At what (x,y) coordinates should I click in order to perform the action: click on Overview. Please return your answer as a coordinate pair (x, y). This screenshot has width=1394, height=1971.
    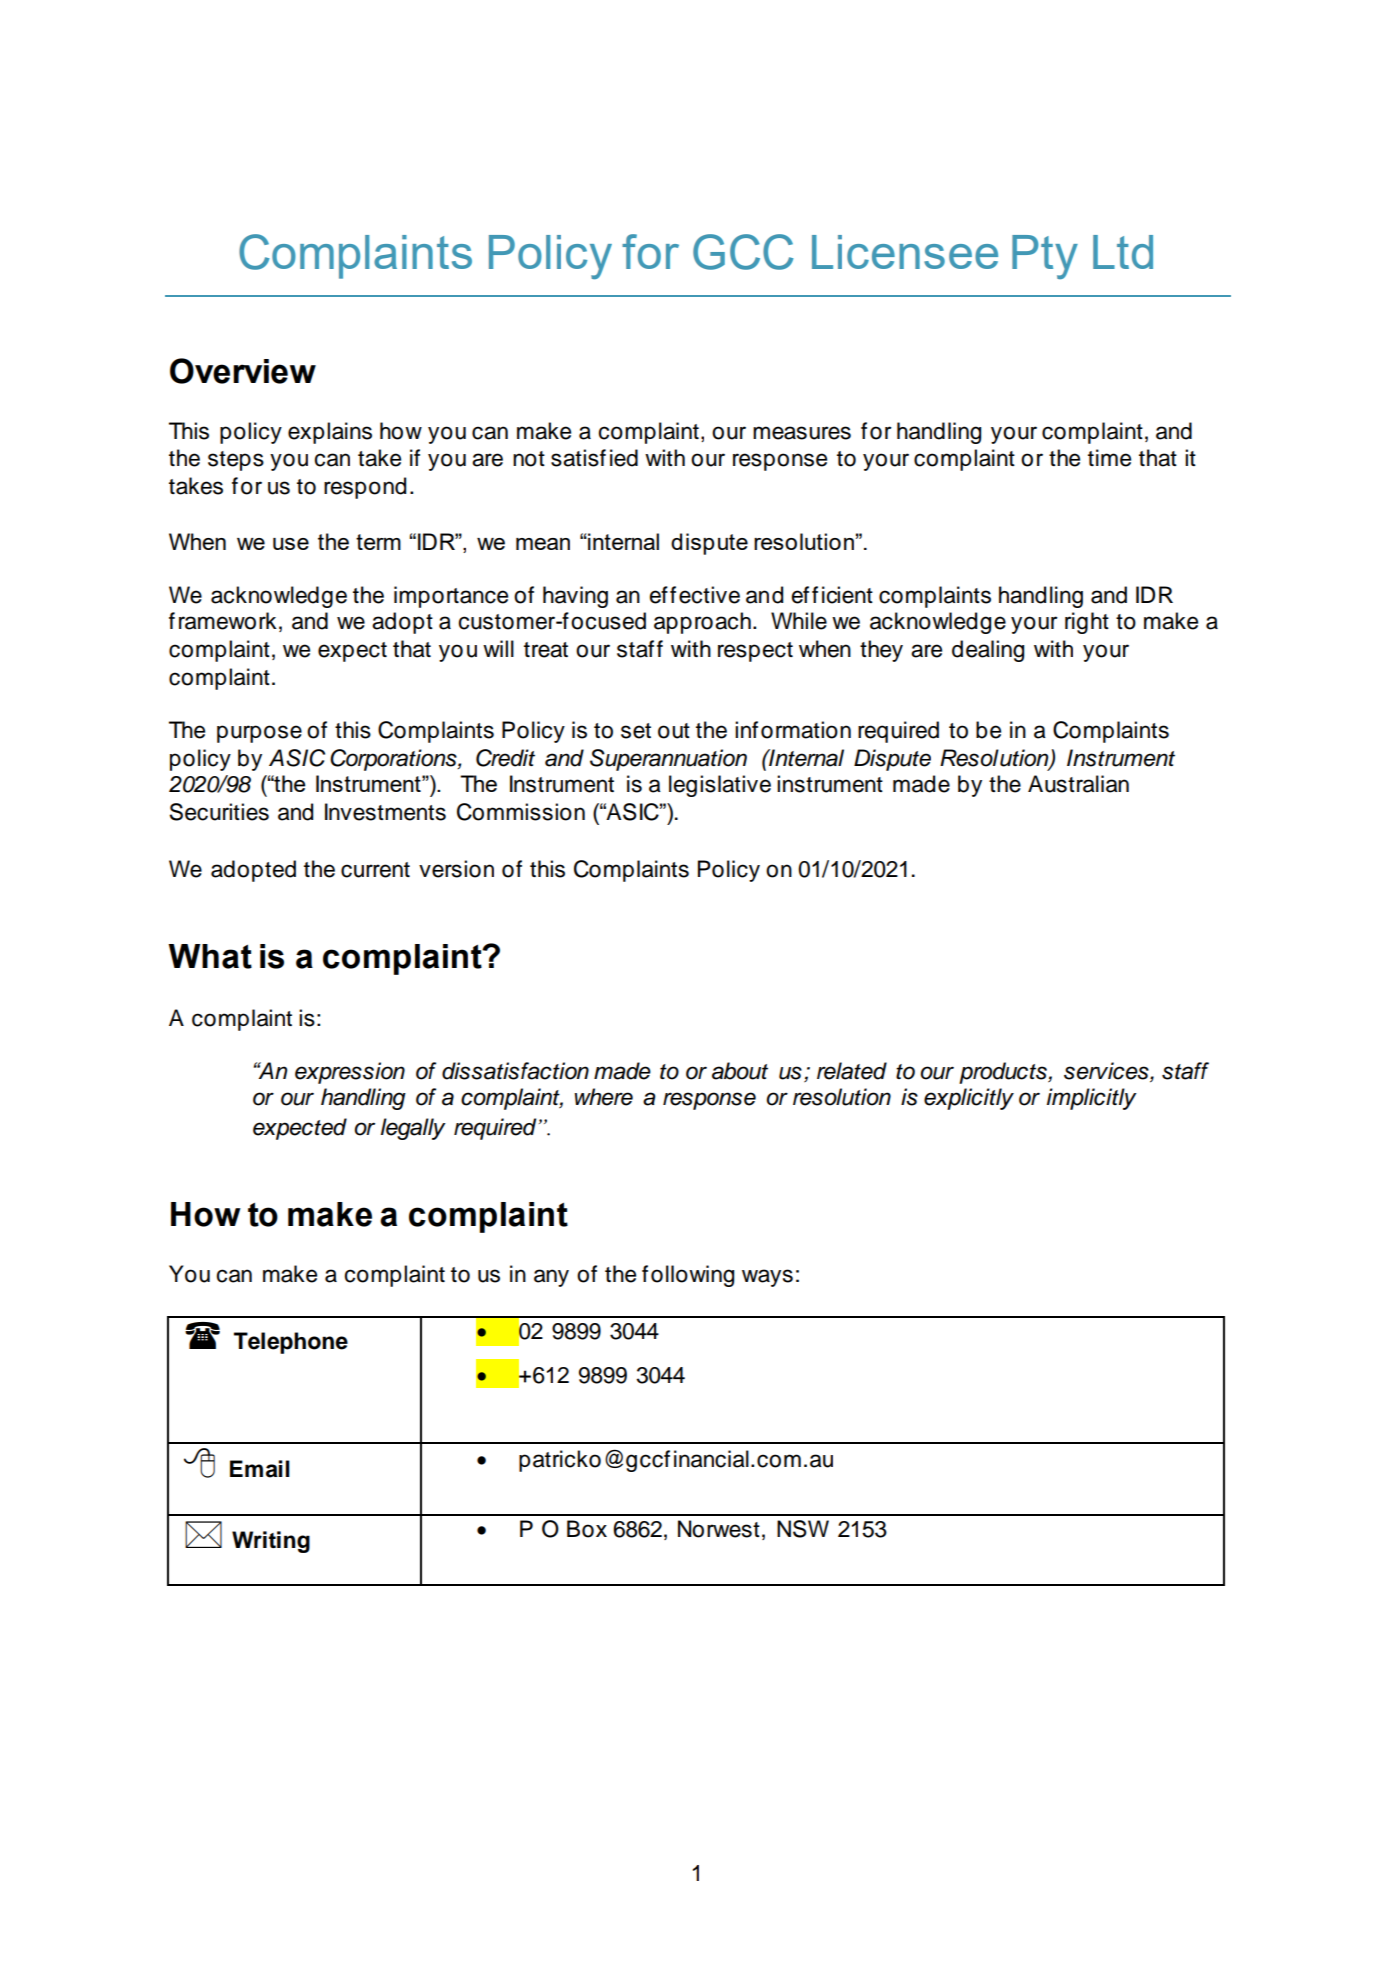
    Looking at the image, I should click on (243, 371).
